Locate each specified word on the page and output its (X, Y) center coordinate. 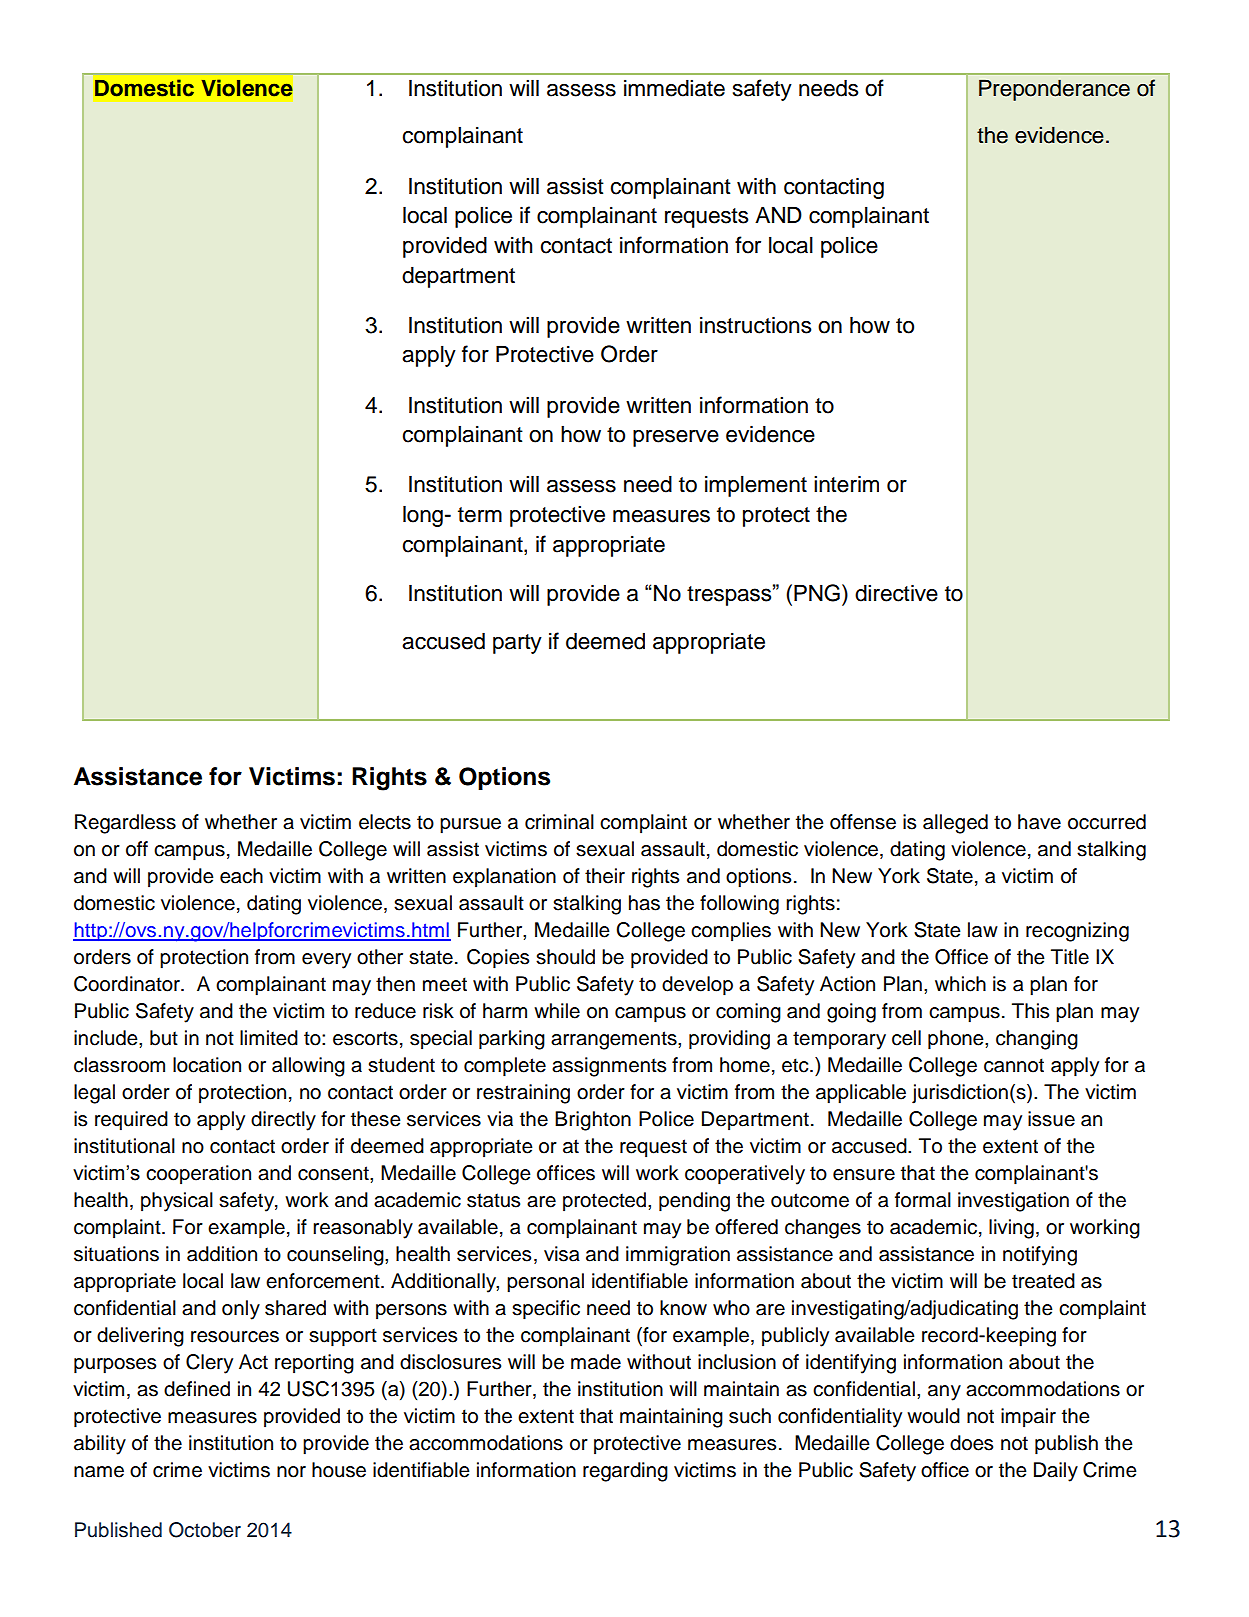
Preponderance (1054, 90)
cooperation (198, 1175)
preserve (676, 438)
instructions (756, 325)
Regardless (125, 824)
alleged (955, 824)
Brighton (593, 1121)
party (517, 644)
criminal (559, 822)
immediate (674, 88)
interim (846, 484)
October (205, 1530)
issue (1051, 1119)
